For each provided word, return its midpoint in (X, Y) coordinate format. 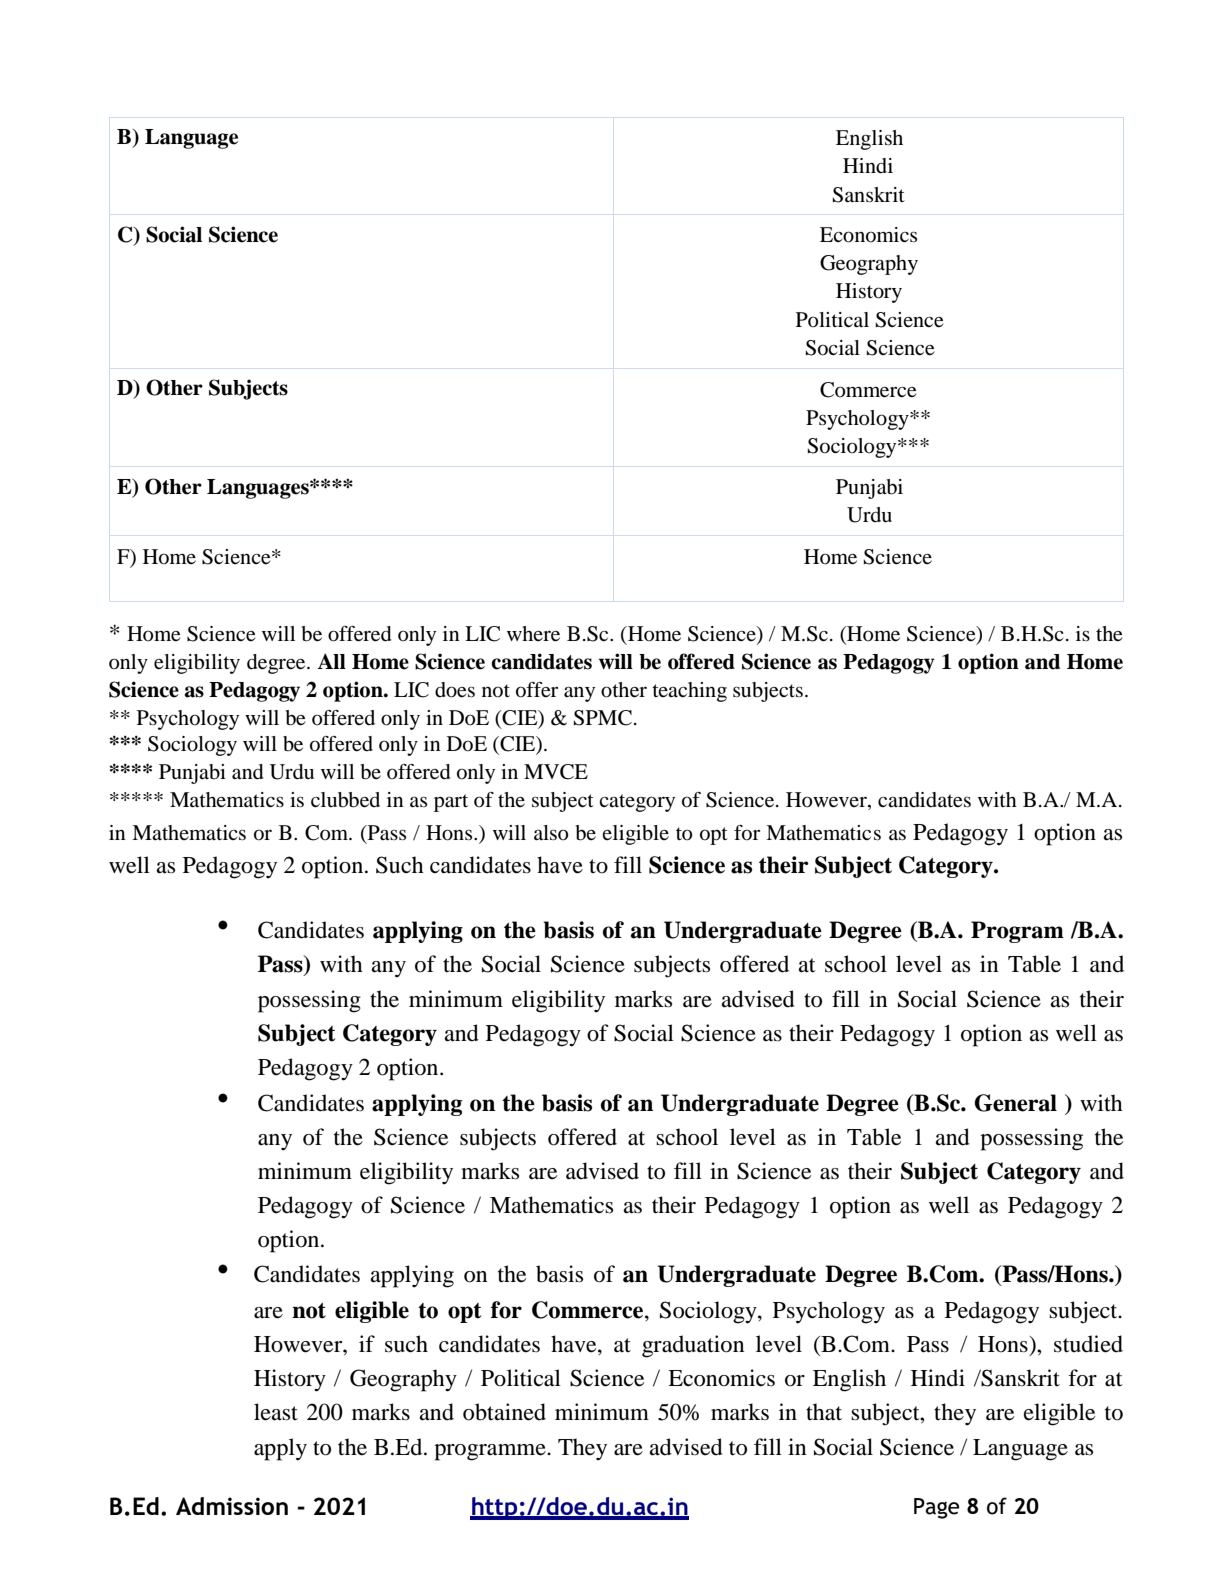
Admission (232, 1506)
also (551, 833)
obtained (504, 1412)
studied (1088, 1344)
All (331, 661)
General (1016, 1103)
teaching (689, 692)
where (533, 634)
